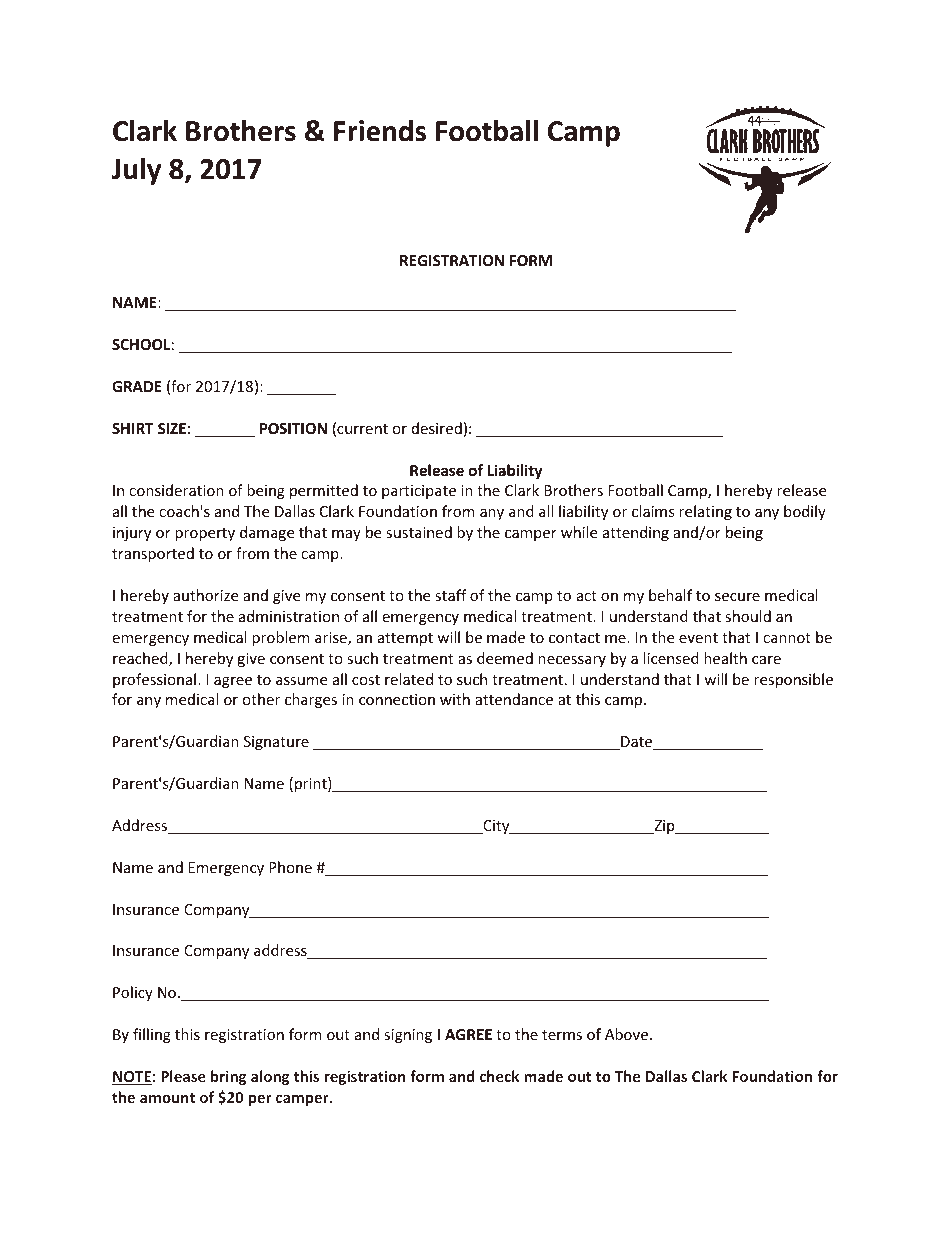 The width and height of the screenshot is (952, 1233). Describe the element at coordinates (793, 680) in the screenshot. I see `responsible` at that location.
